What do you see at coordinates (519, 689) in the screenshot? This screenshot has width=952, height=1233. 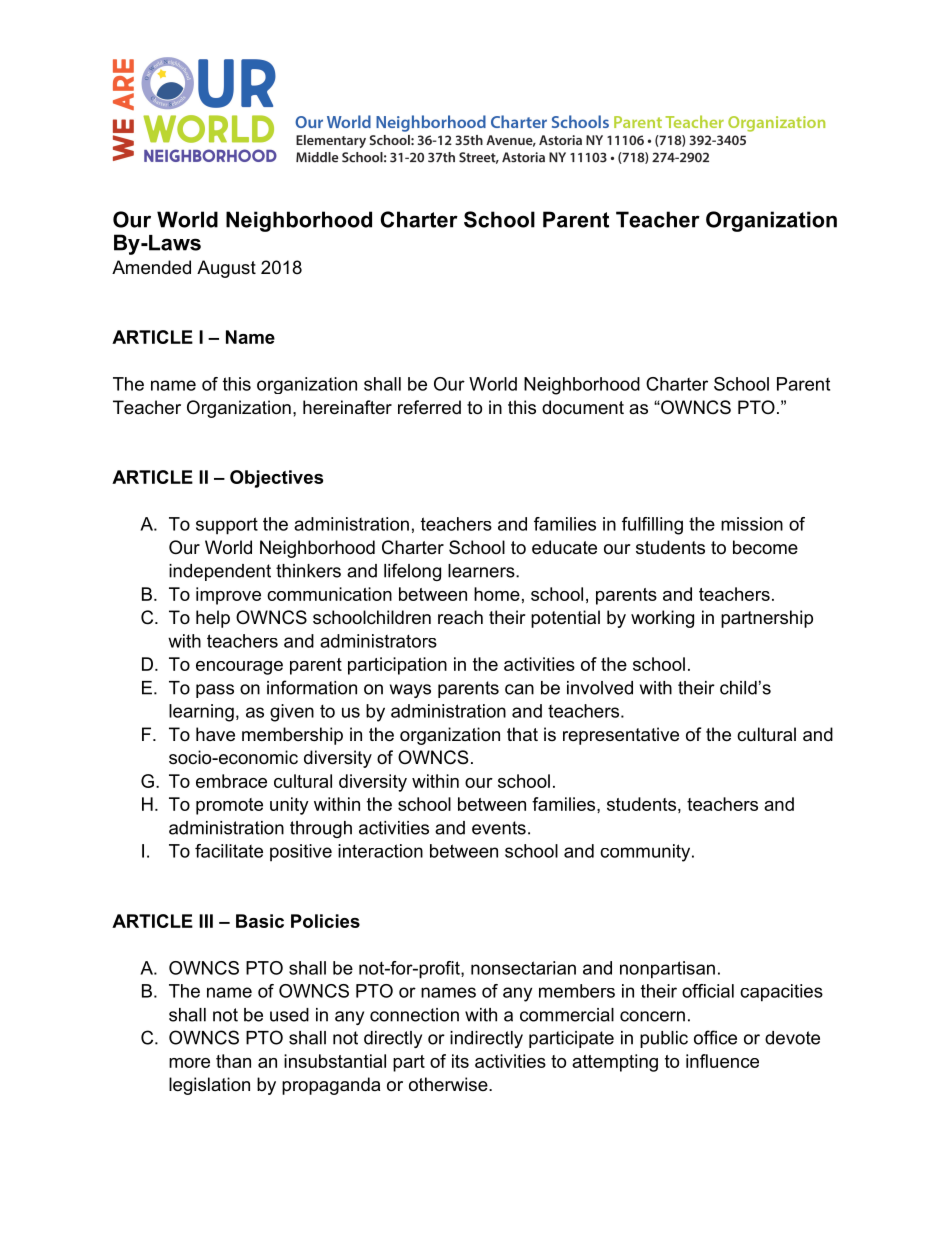 I see `can` at bounding box center [519, 689].
